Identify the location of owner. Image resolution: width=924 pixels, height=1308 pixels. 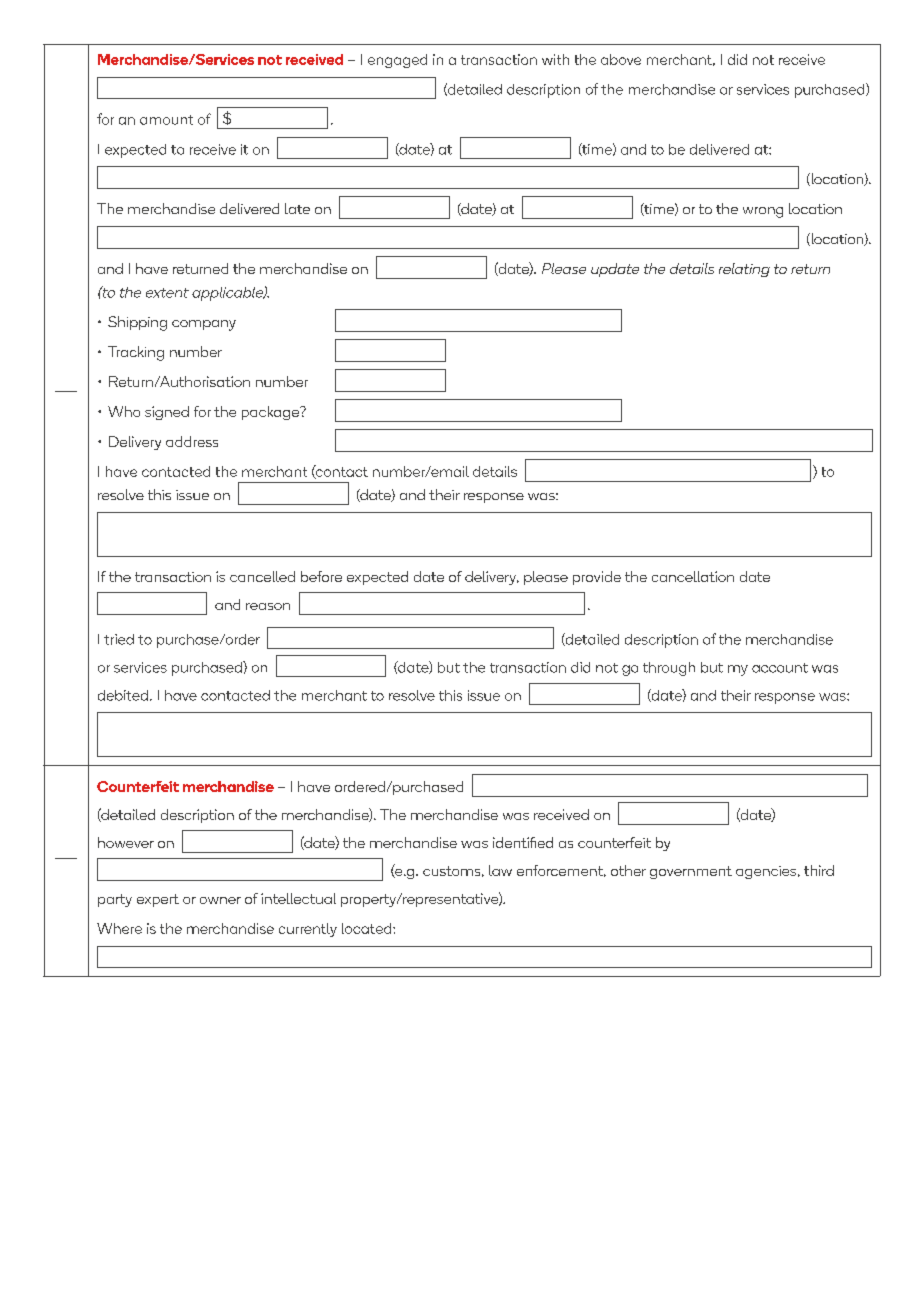
(220, 900).
